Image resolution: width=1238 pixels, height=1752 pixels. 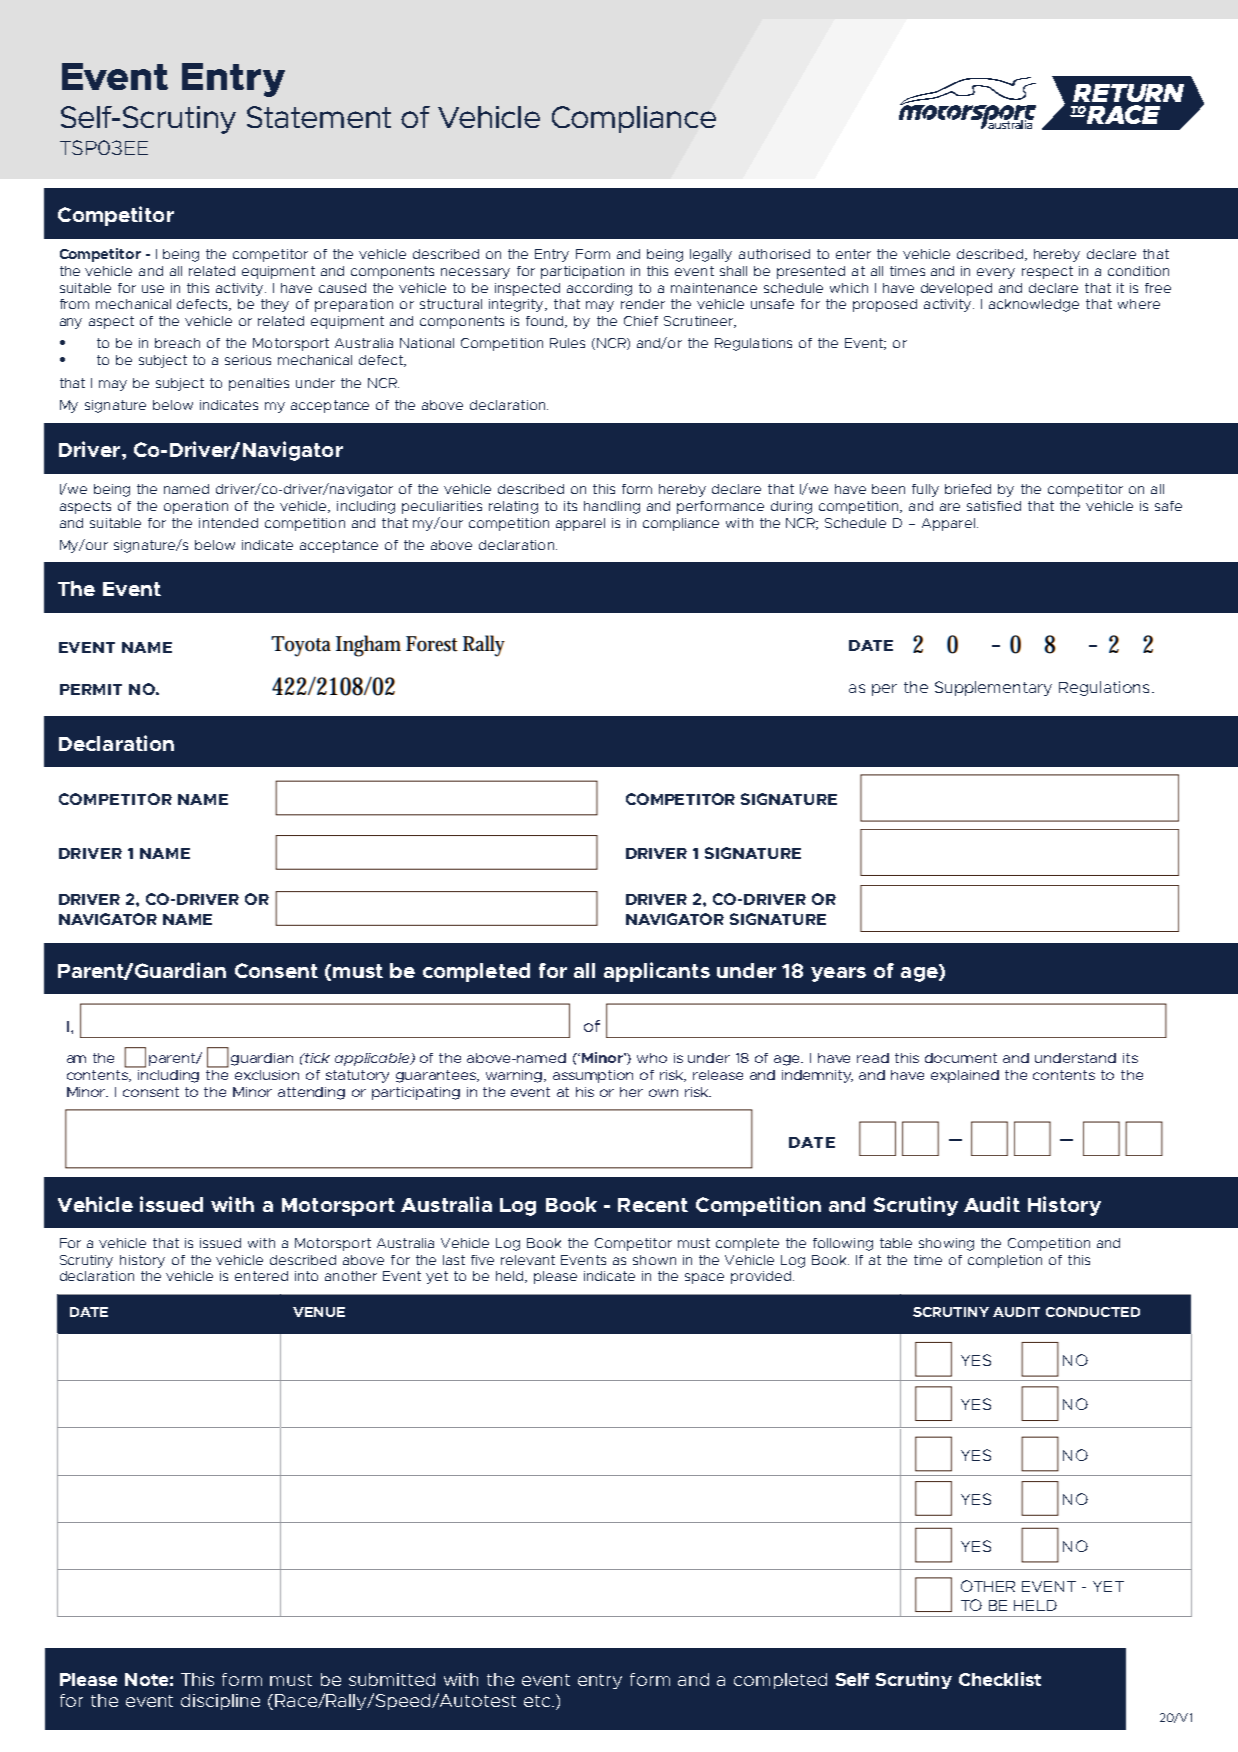 I want to click on years, so click(x=838, y=974).
